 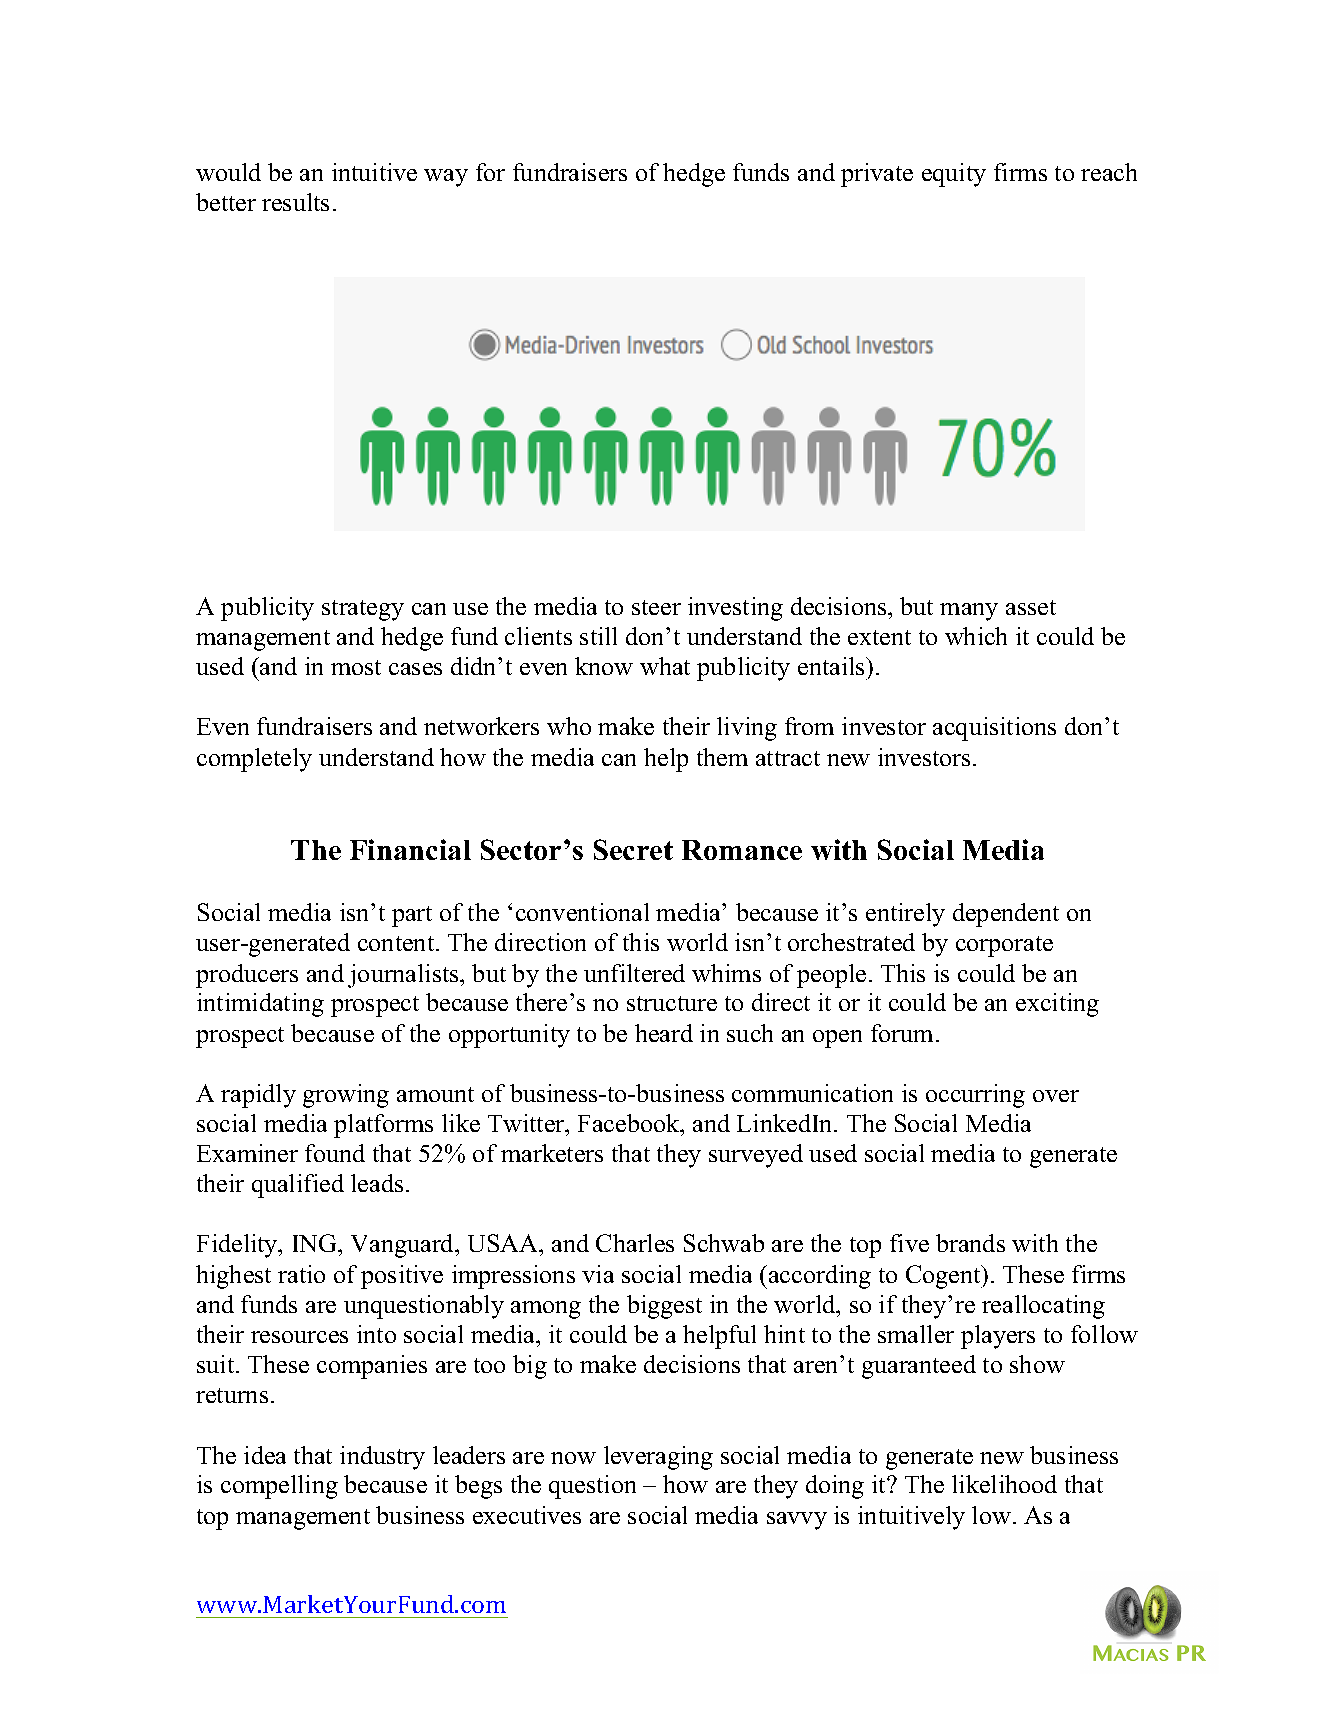 I want to click on compelling, so click(x=279, y=1487).
